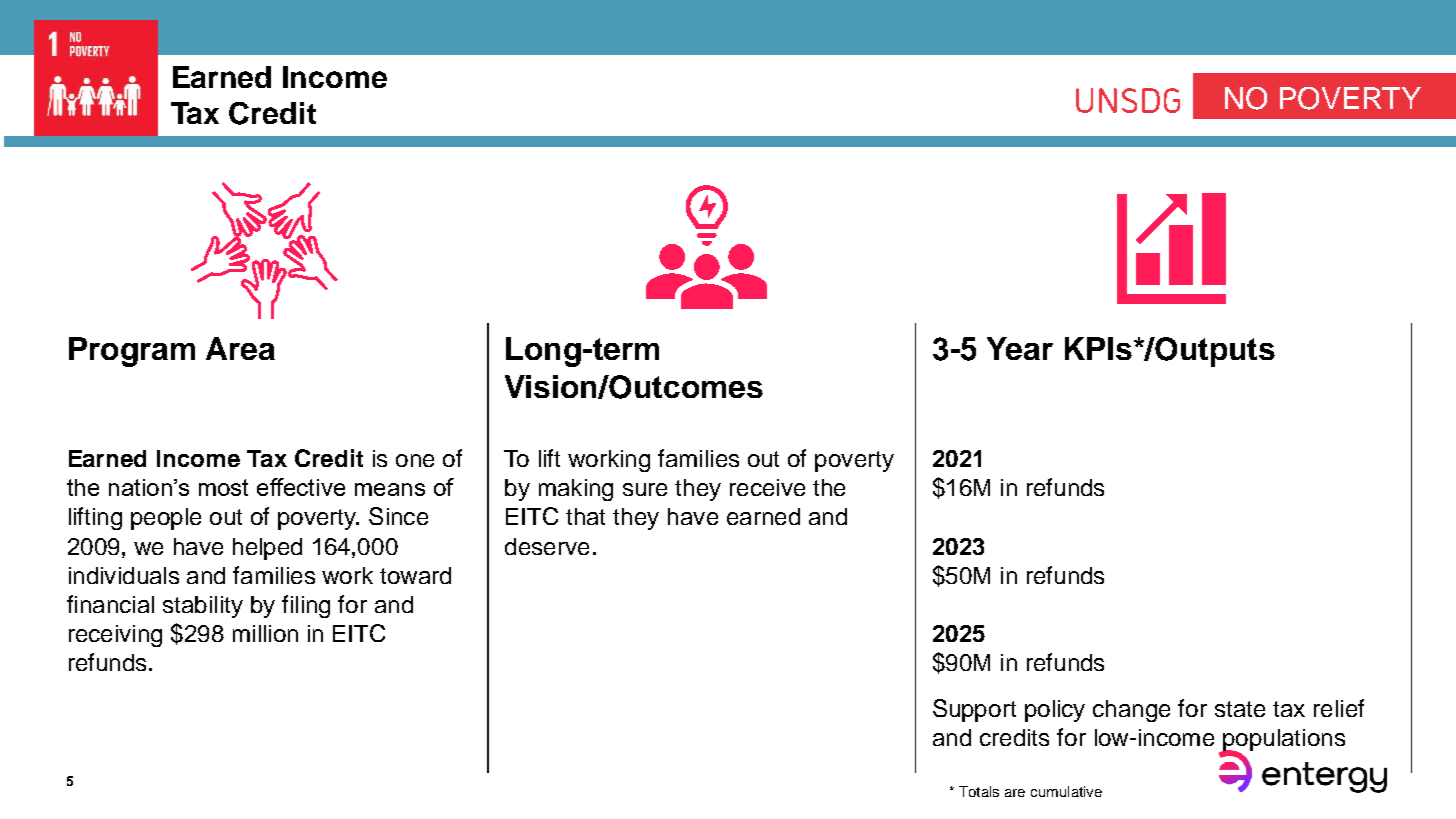 This image has width=1456, height=819. Describe the element at coordinates (979, 791) in the image. I see `Totals` at that location.
